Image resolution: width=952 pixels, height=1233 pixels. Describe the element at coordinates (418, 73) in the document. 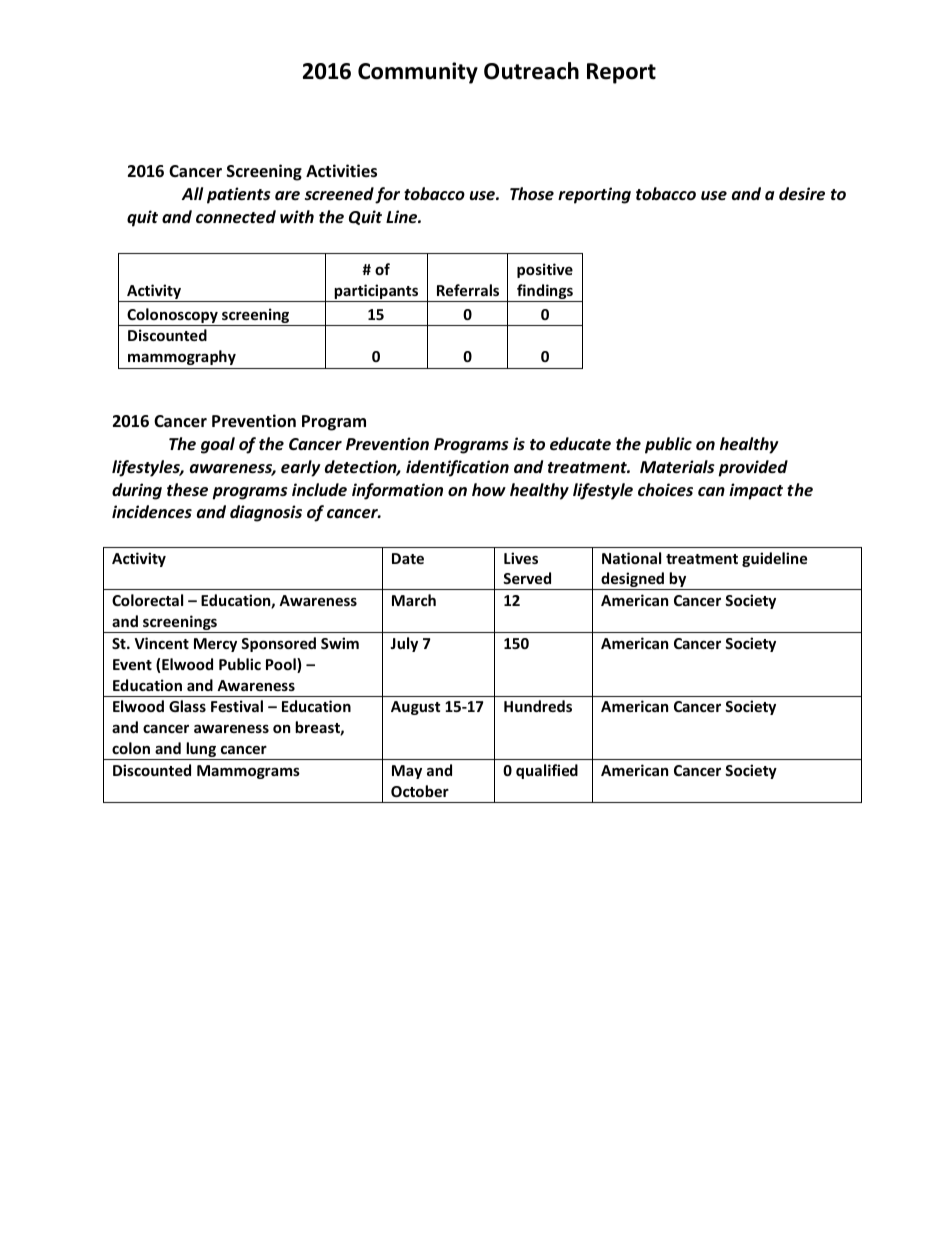

I see `Community` at that location.
